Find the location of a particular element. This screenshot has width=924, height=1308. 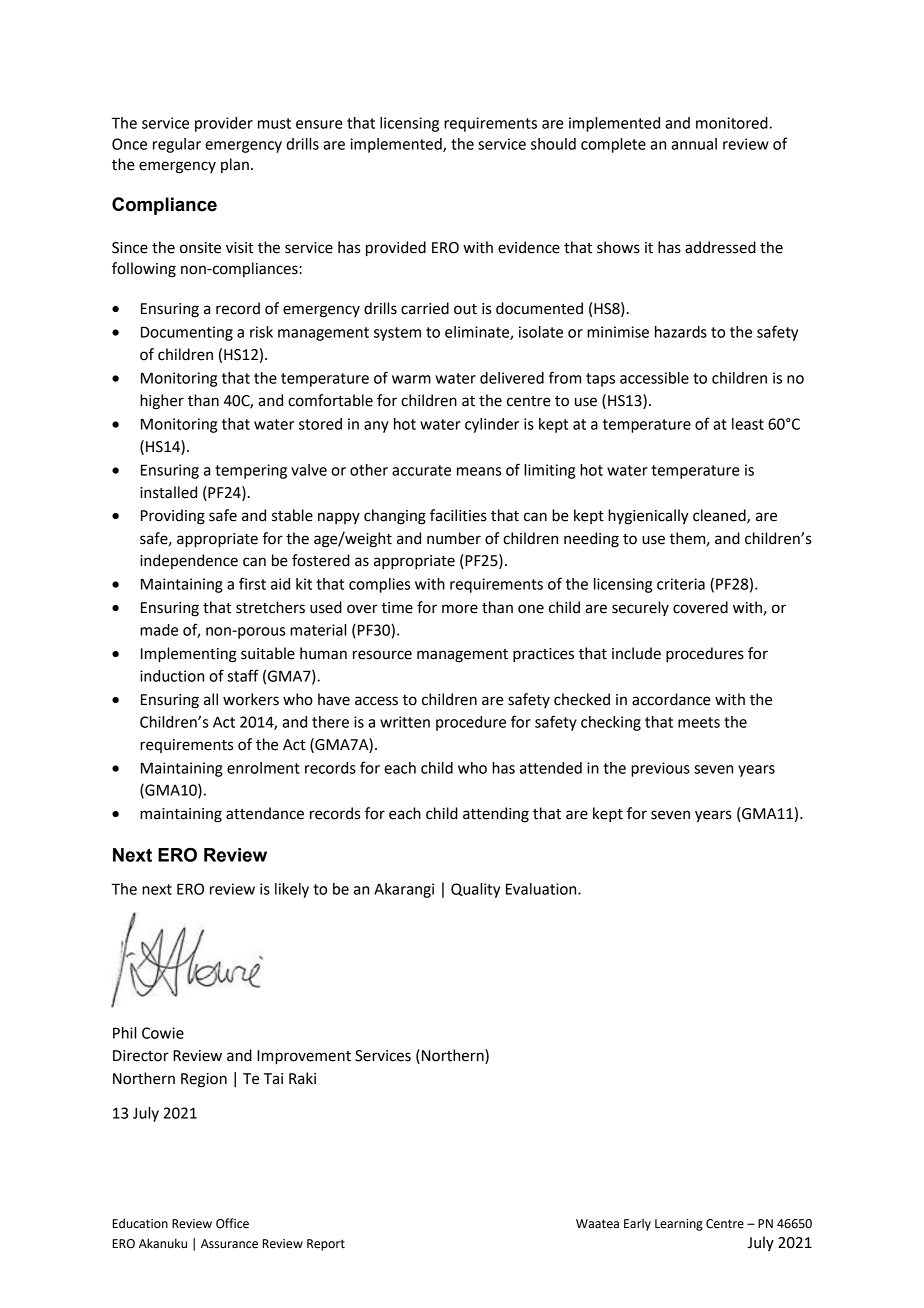

Evaluation is located at coordinates (542, 889).
